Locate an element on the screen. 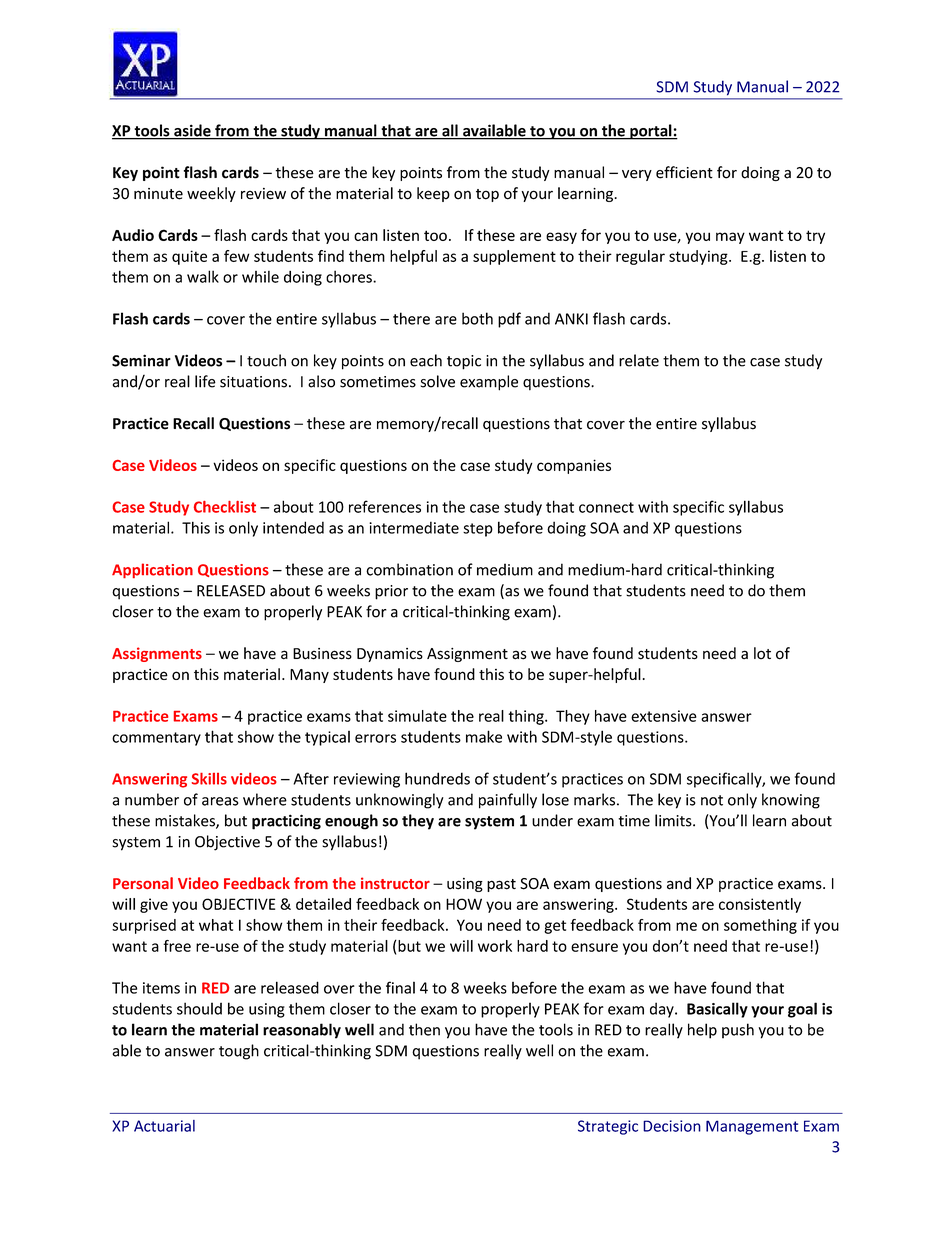 The height and width of the screenshot is (1233, 952). Personal is located at coordinates (143, 883).
